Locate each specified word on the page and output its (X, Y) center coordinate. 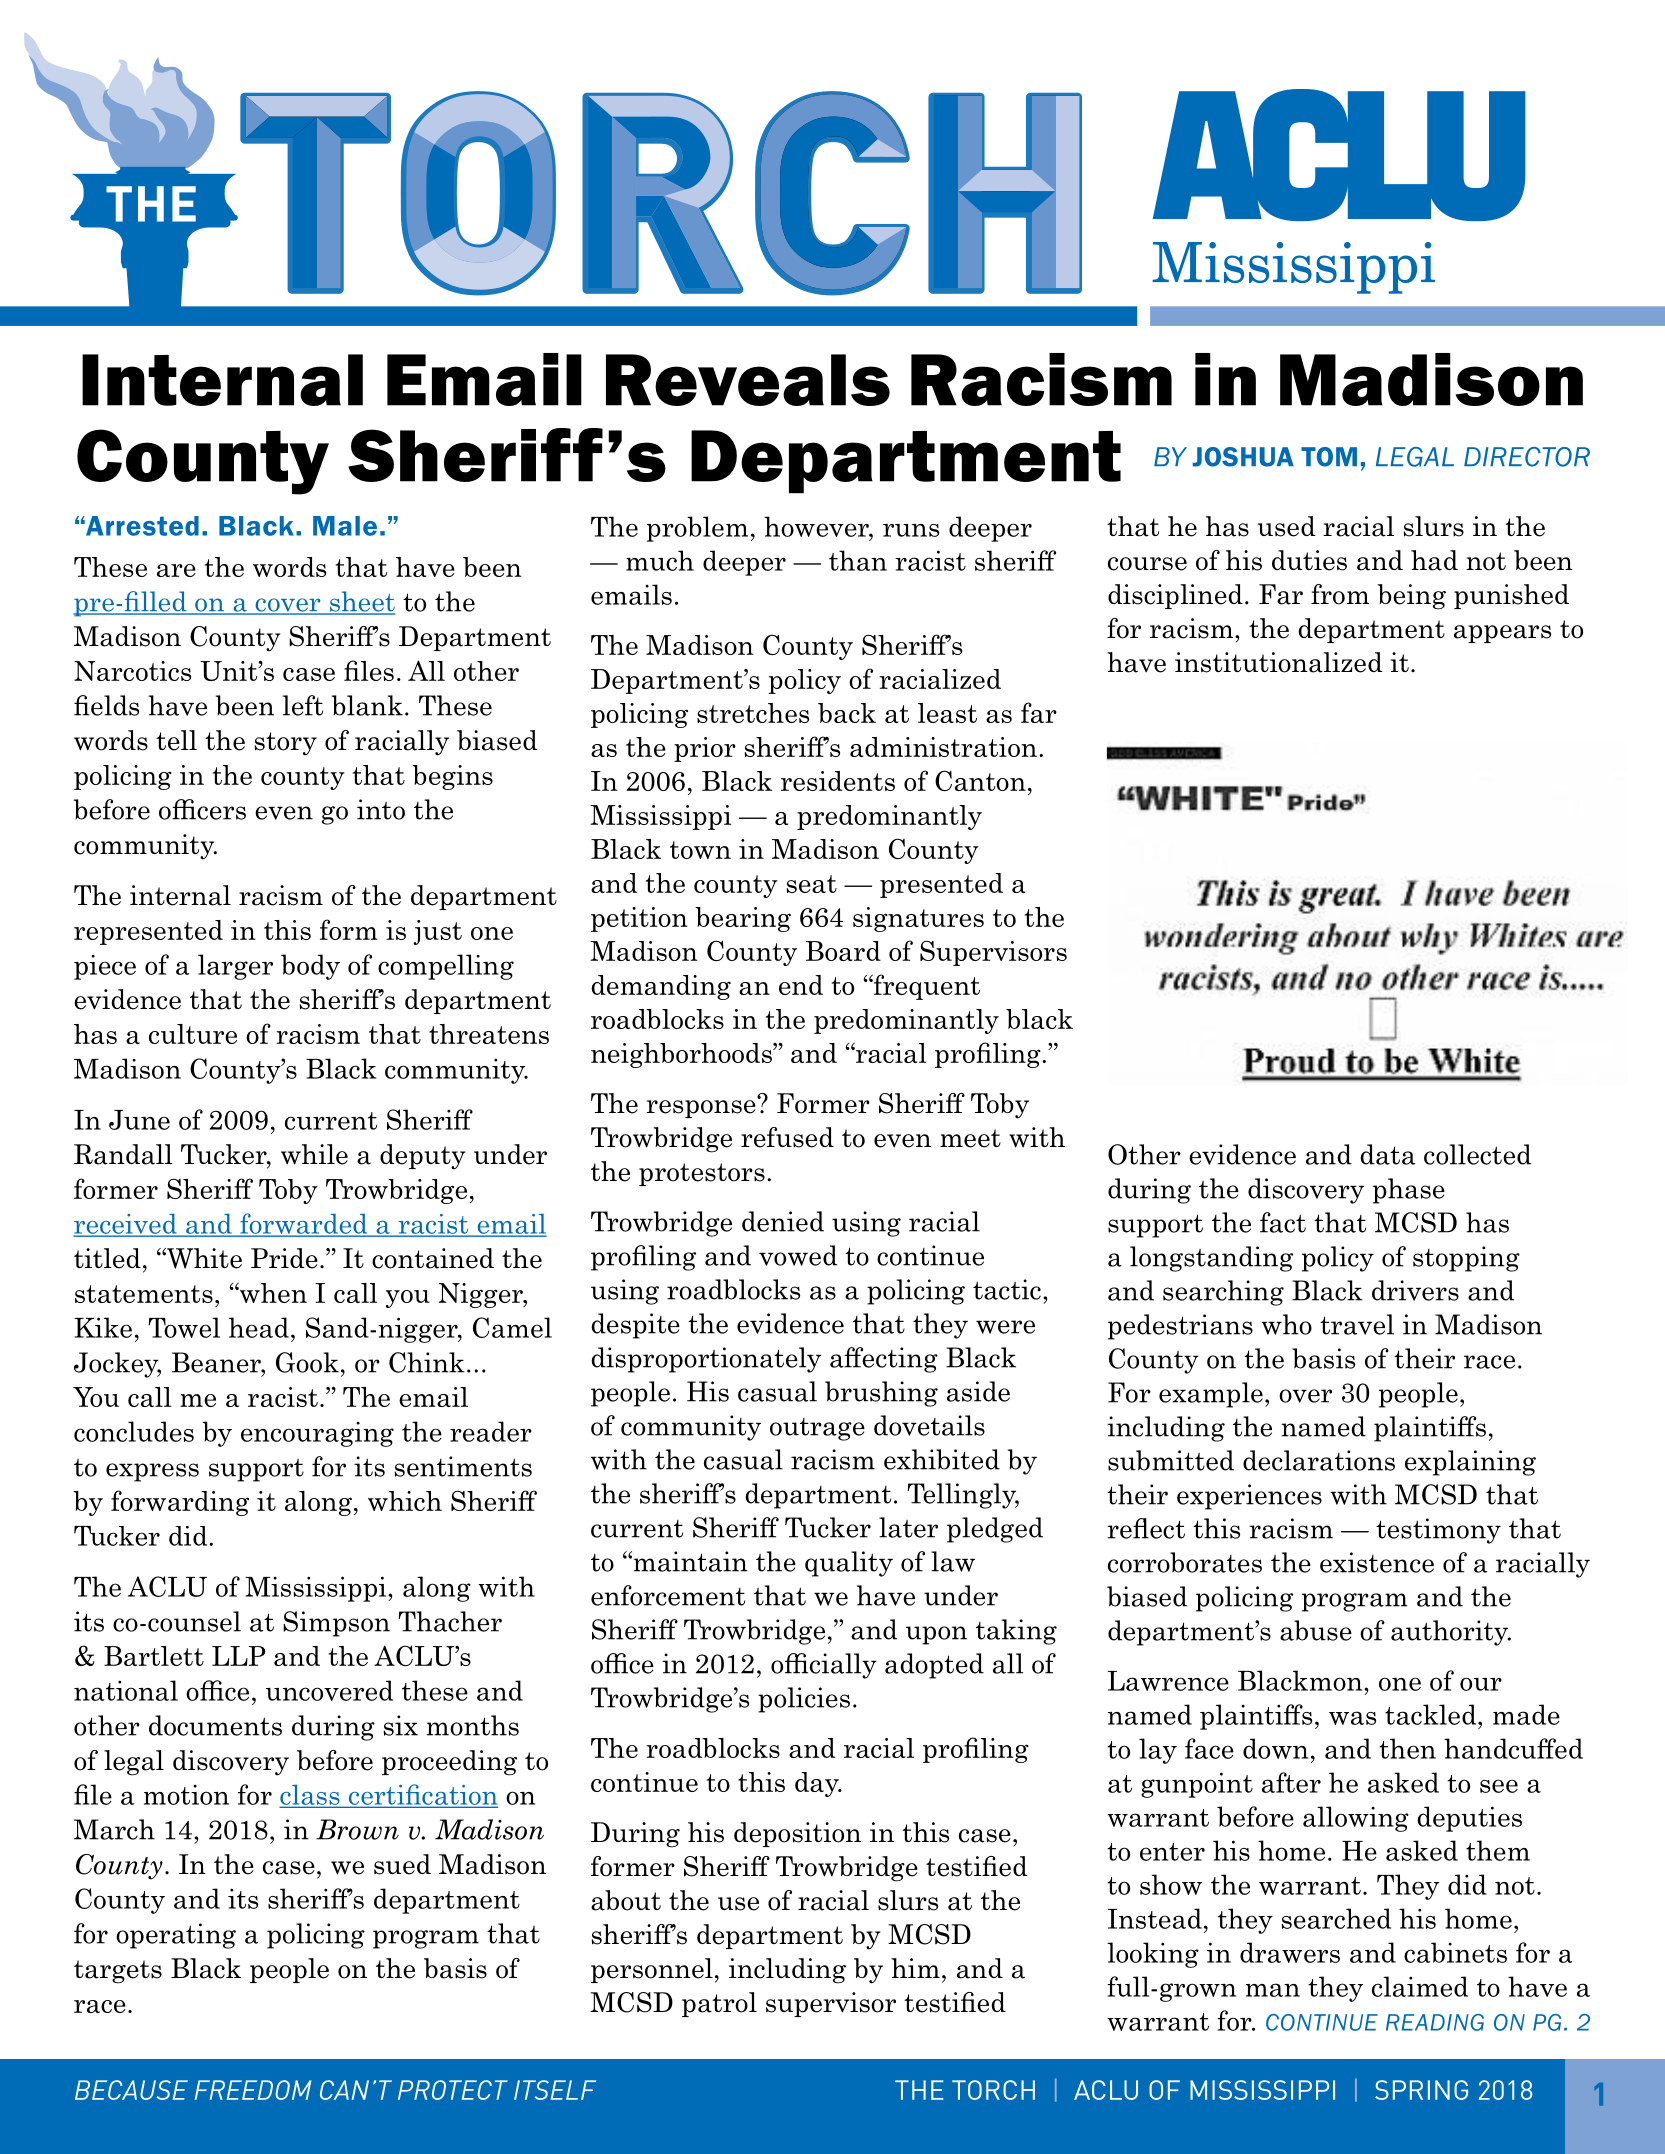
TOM (1329, 457)
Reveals (748, 380)
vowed (798, 1255)
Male (345, 526)
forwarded (304, 1224)
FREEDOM (253, 2090)
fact (1283, 1222)
